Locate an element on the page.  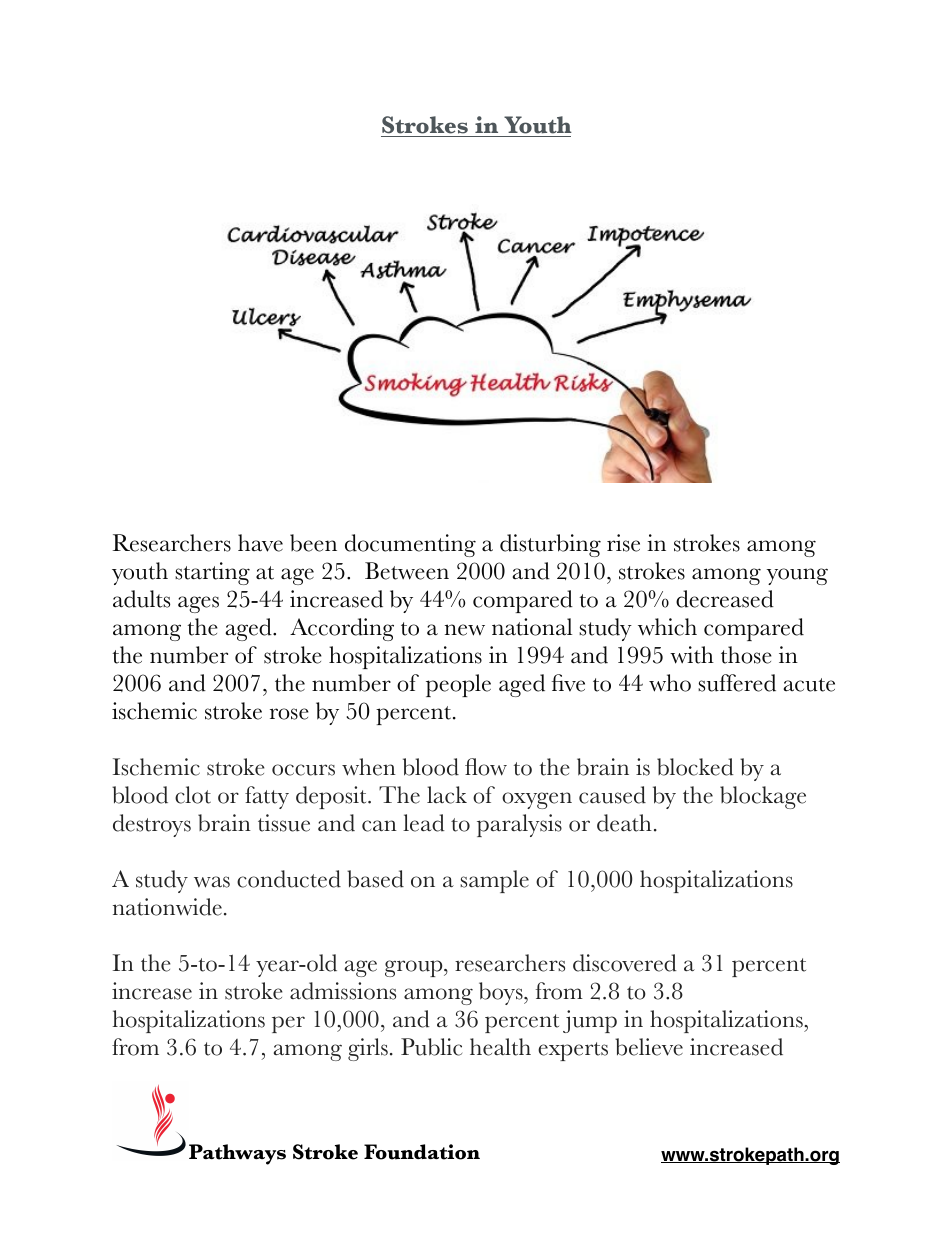
rose is located at coordinates (289, 714).
